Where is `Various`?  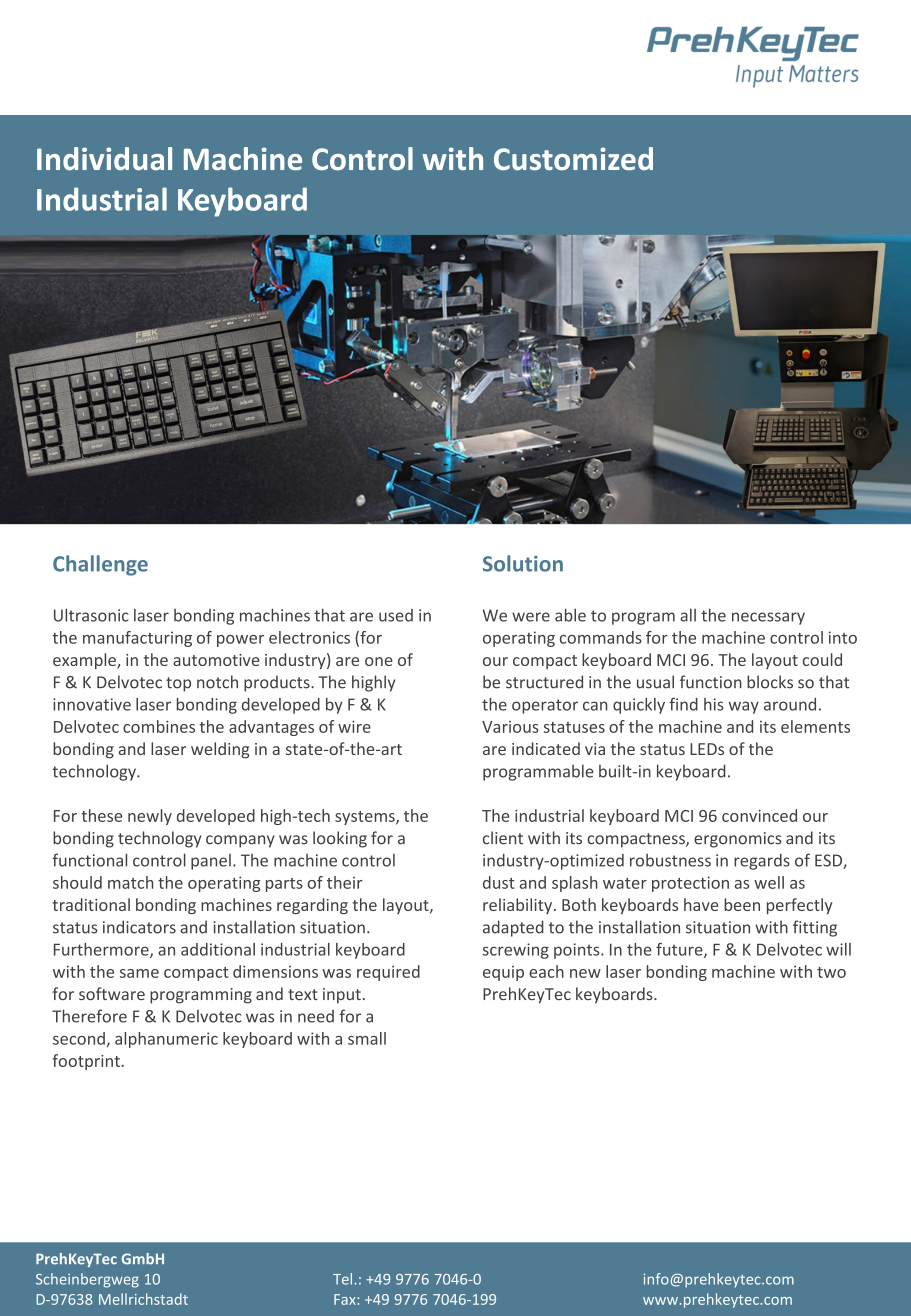 Various is located at coordinates (510, 727).
